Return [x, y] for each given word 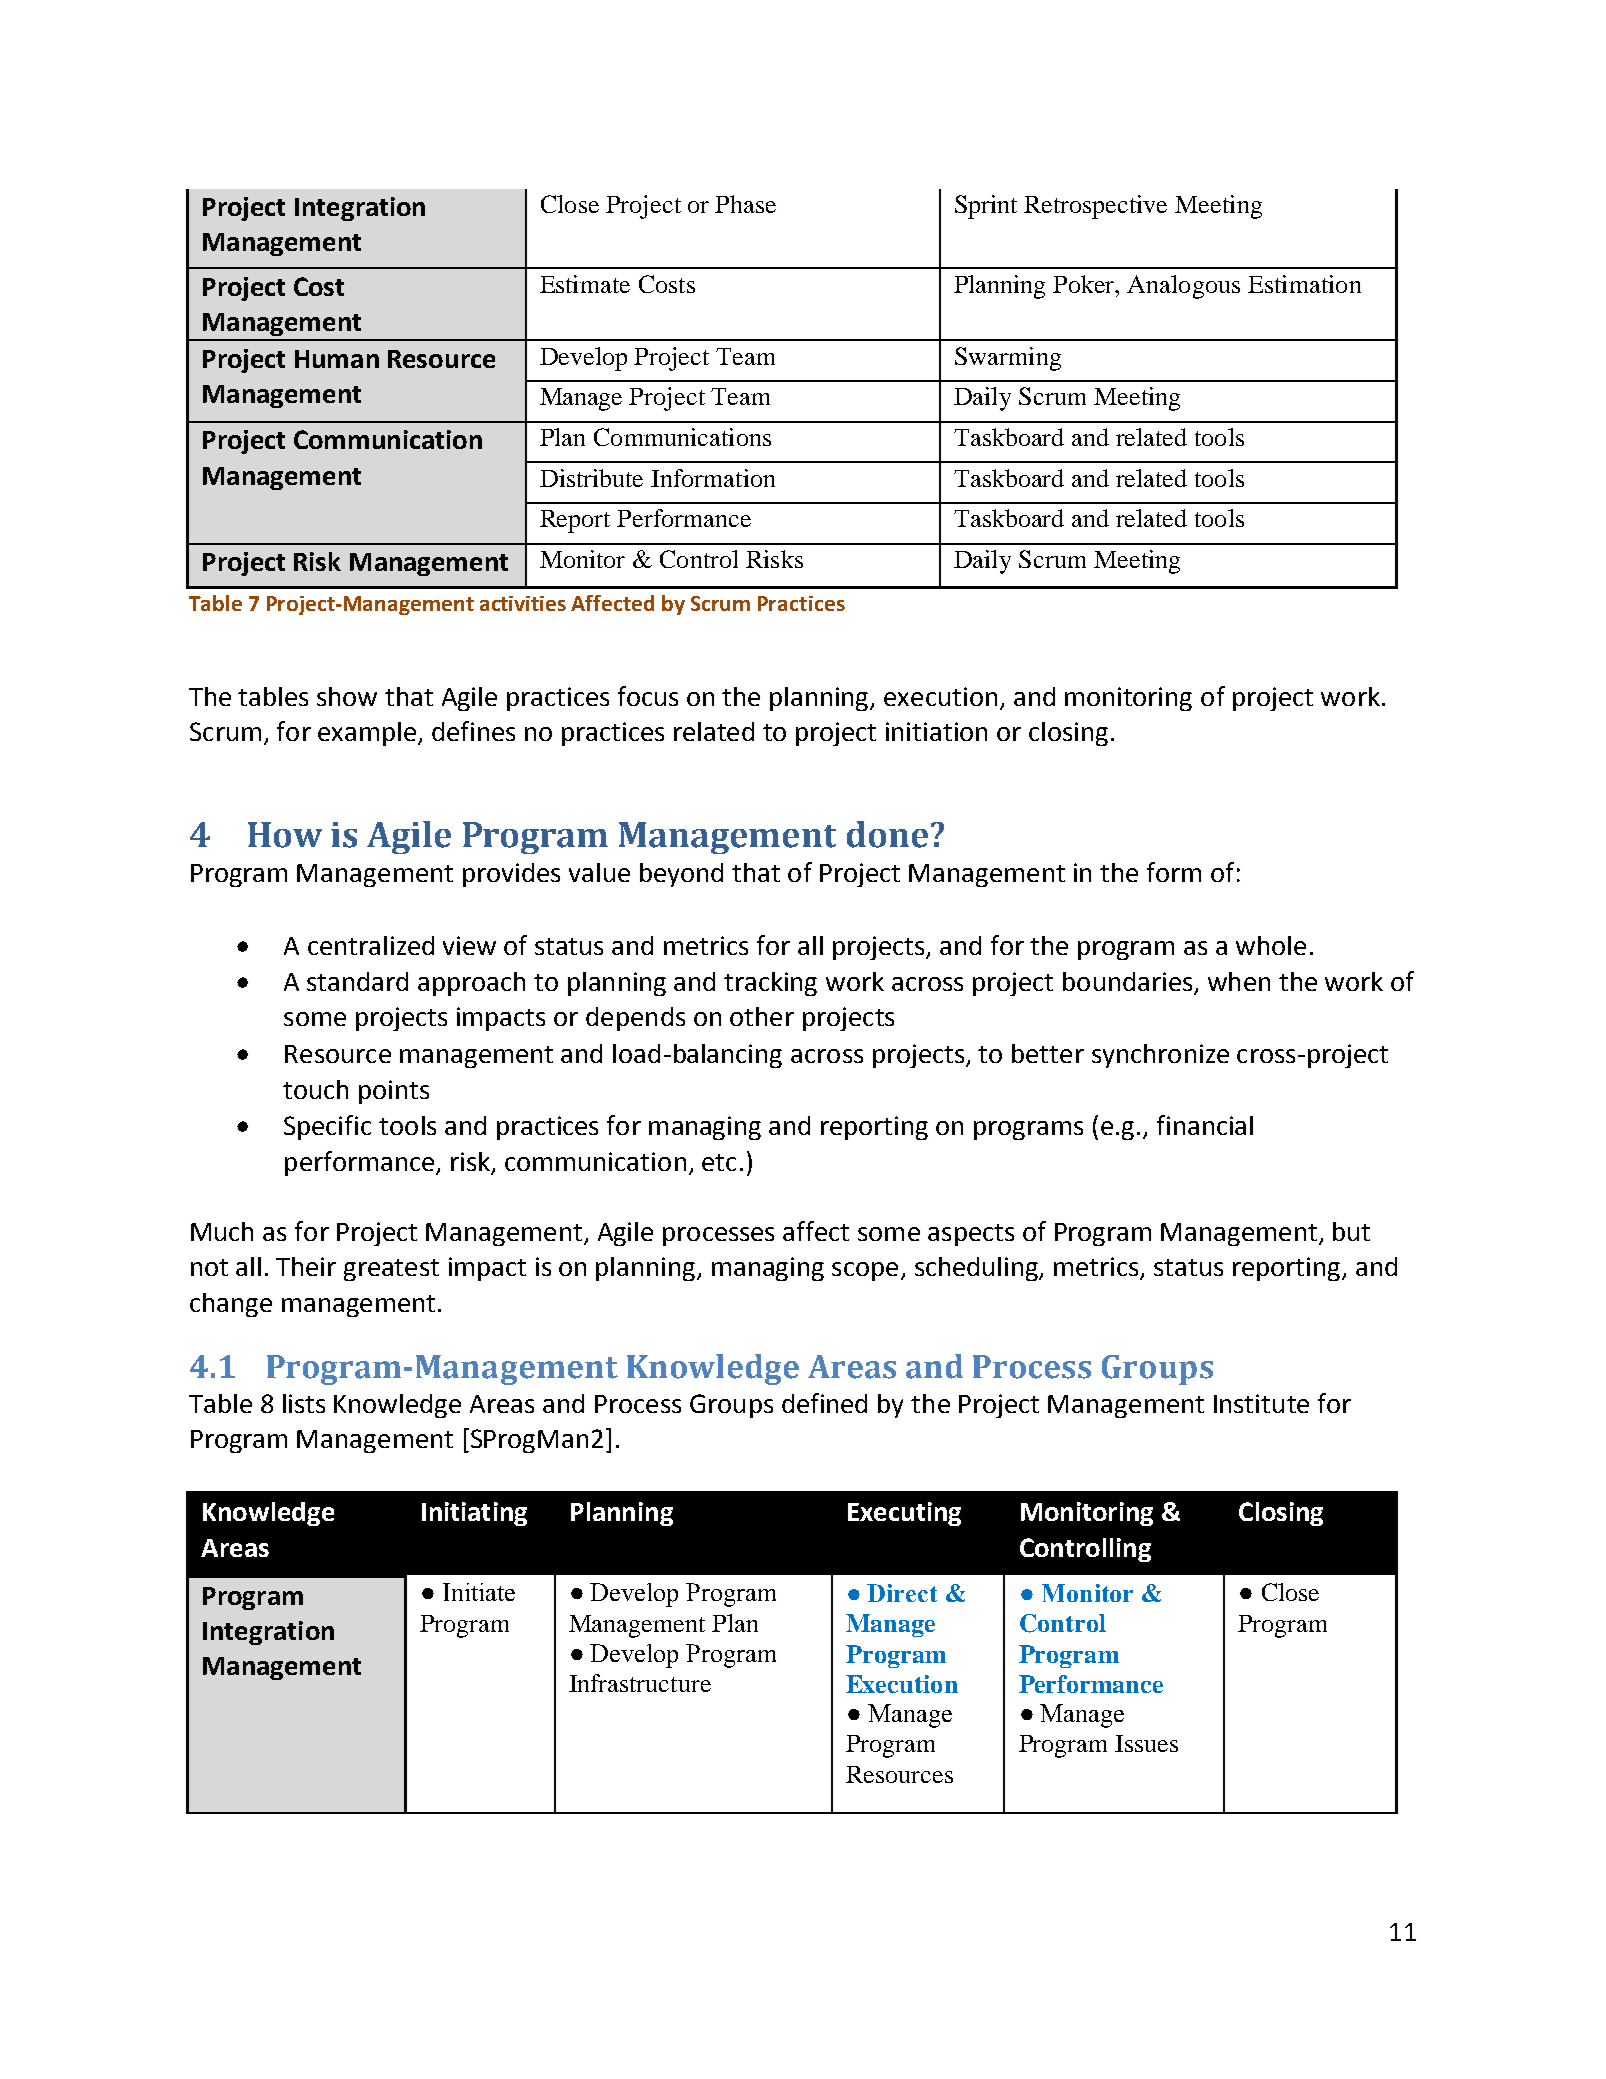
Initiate [479, 1592]
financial [1205, 1125]
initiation [936, 731]
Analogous [1183, 287]
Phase [745, 204]
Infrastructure [640, 1683]
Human [337, 359]
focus [648, 696]
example [367, 734]
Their [306, 1266]
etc [719, 1162]
